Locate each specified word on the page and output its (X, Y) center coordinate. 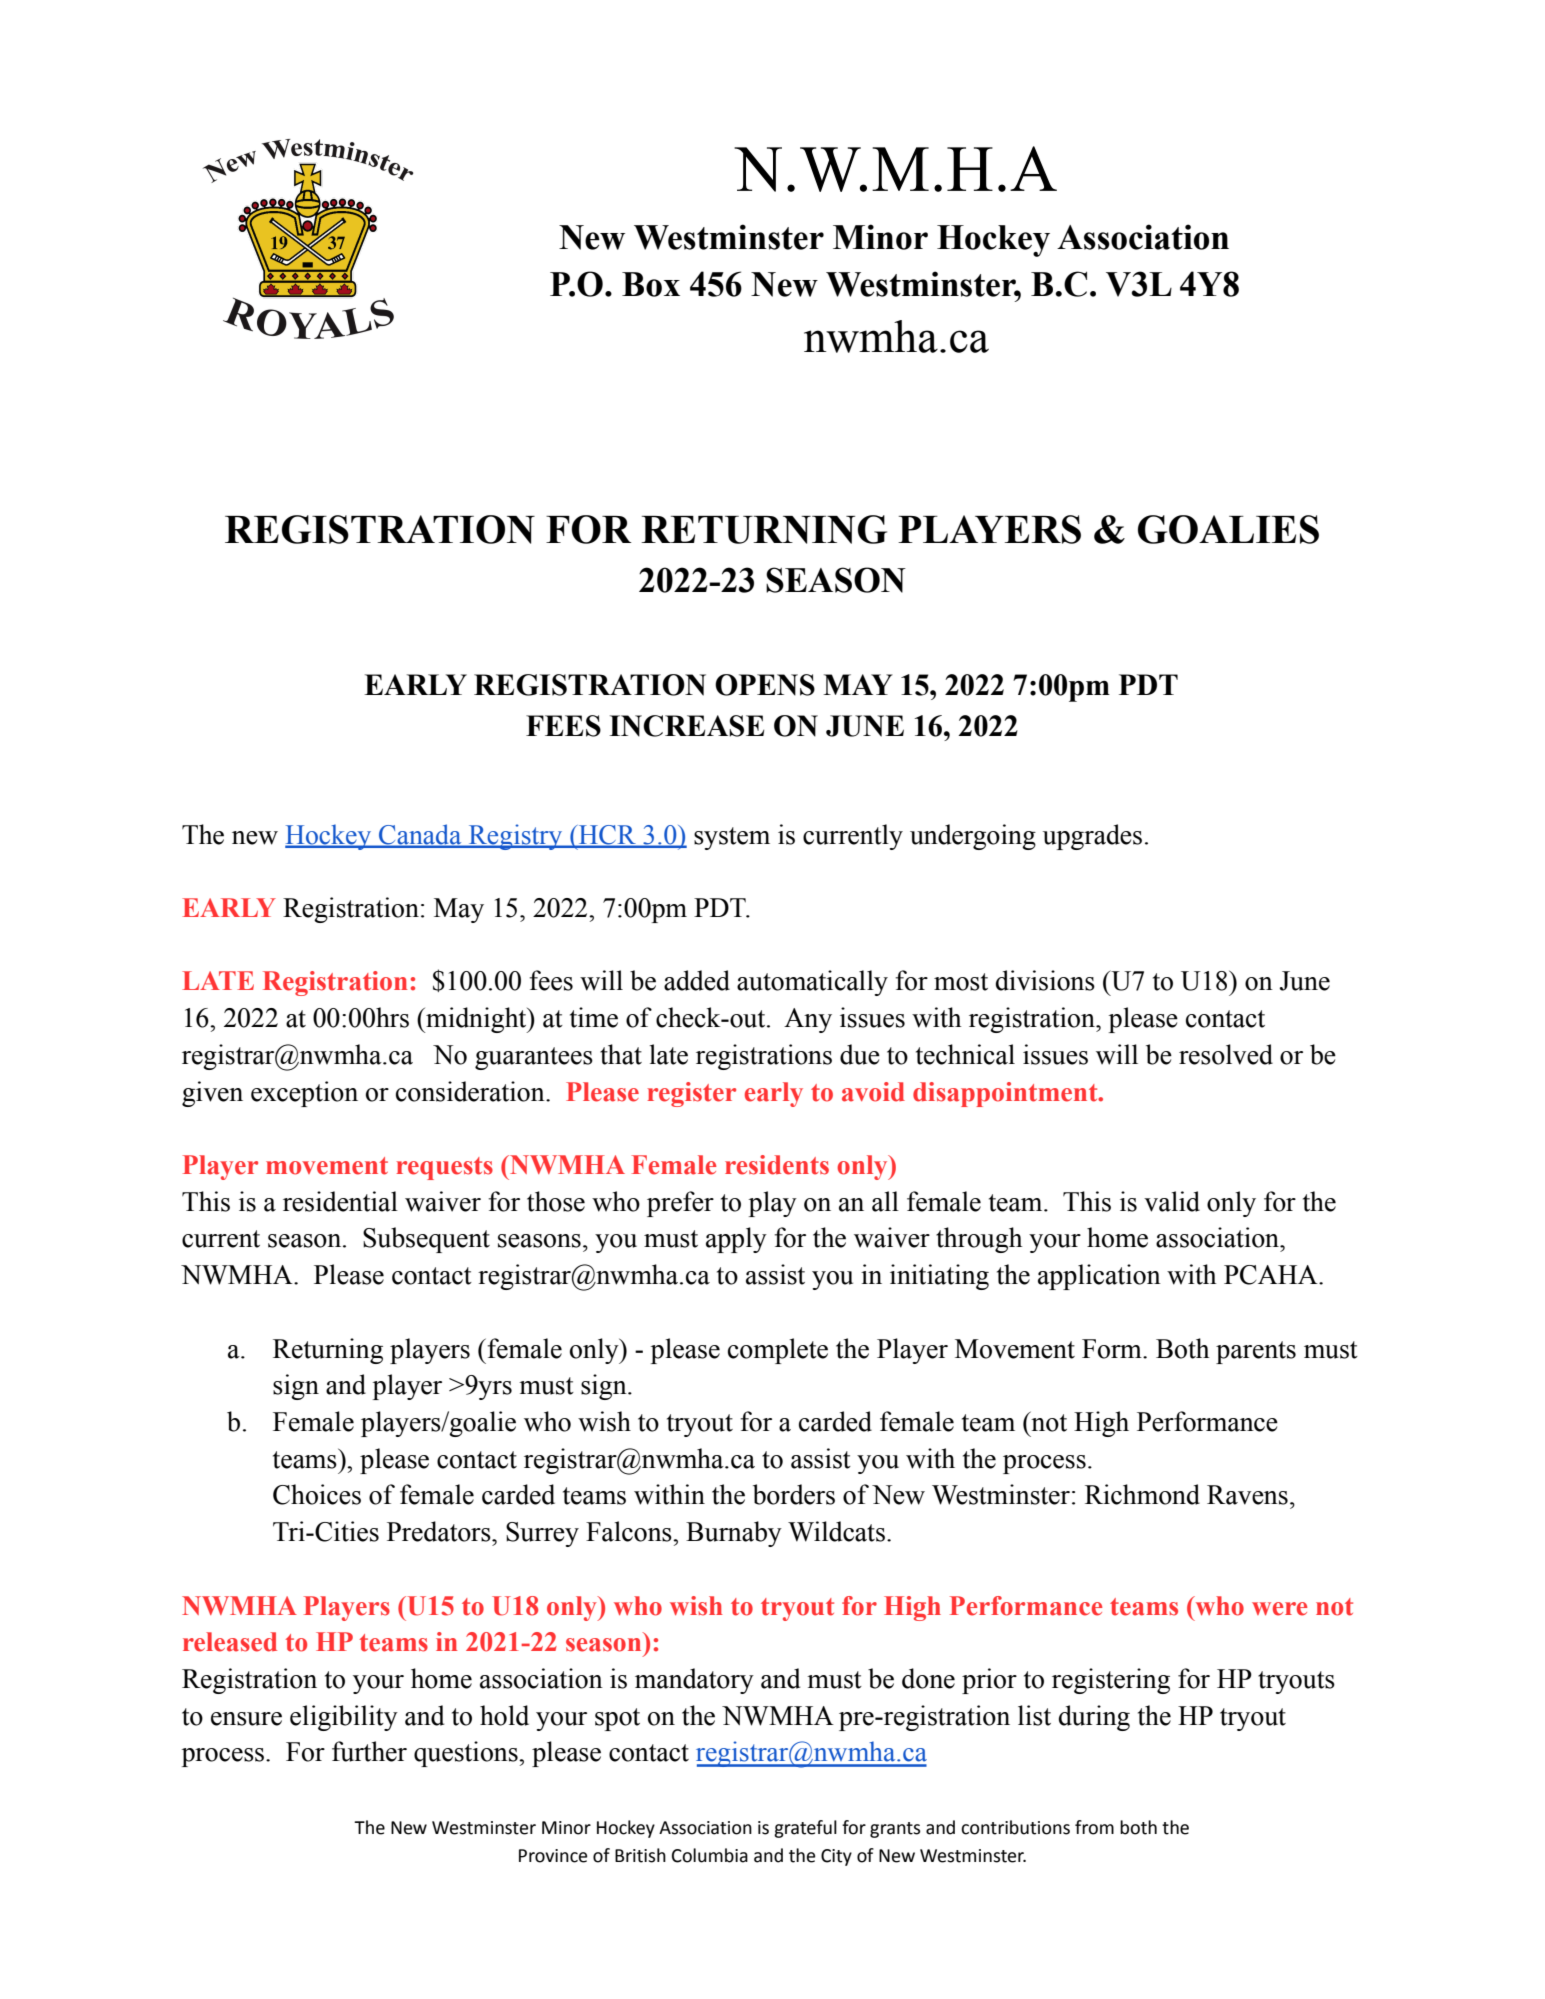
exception (304, 1094)
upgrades (1092, 837)
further (369, 1751)
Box (651, 284)
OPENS (765, 685)
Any (808, 1020)
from (1094, 1827)
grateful (805, 1829)
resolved (1226, 1054)
